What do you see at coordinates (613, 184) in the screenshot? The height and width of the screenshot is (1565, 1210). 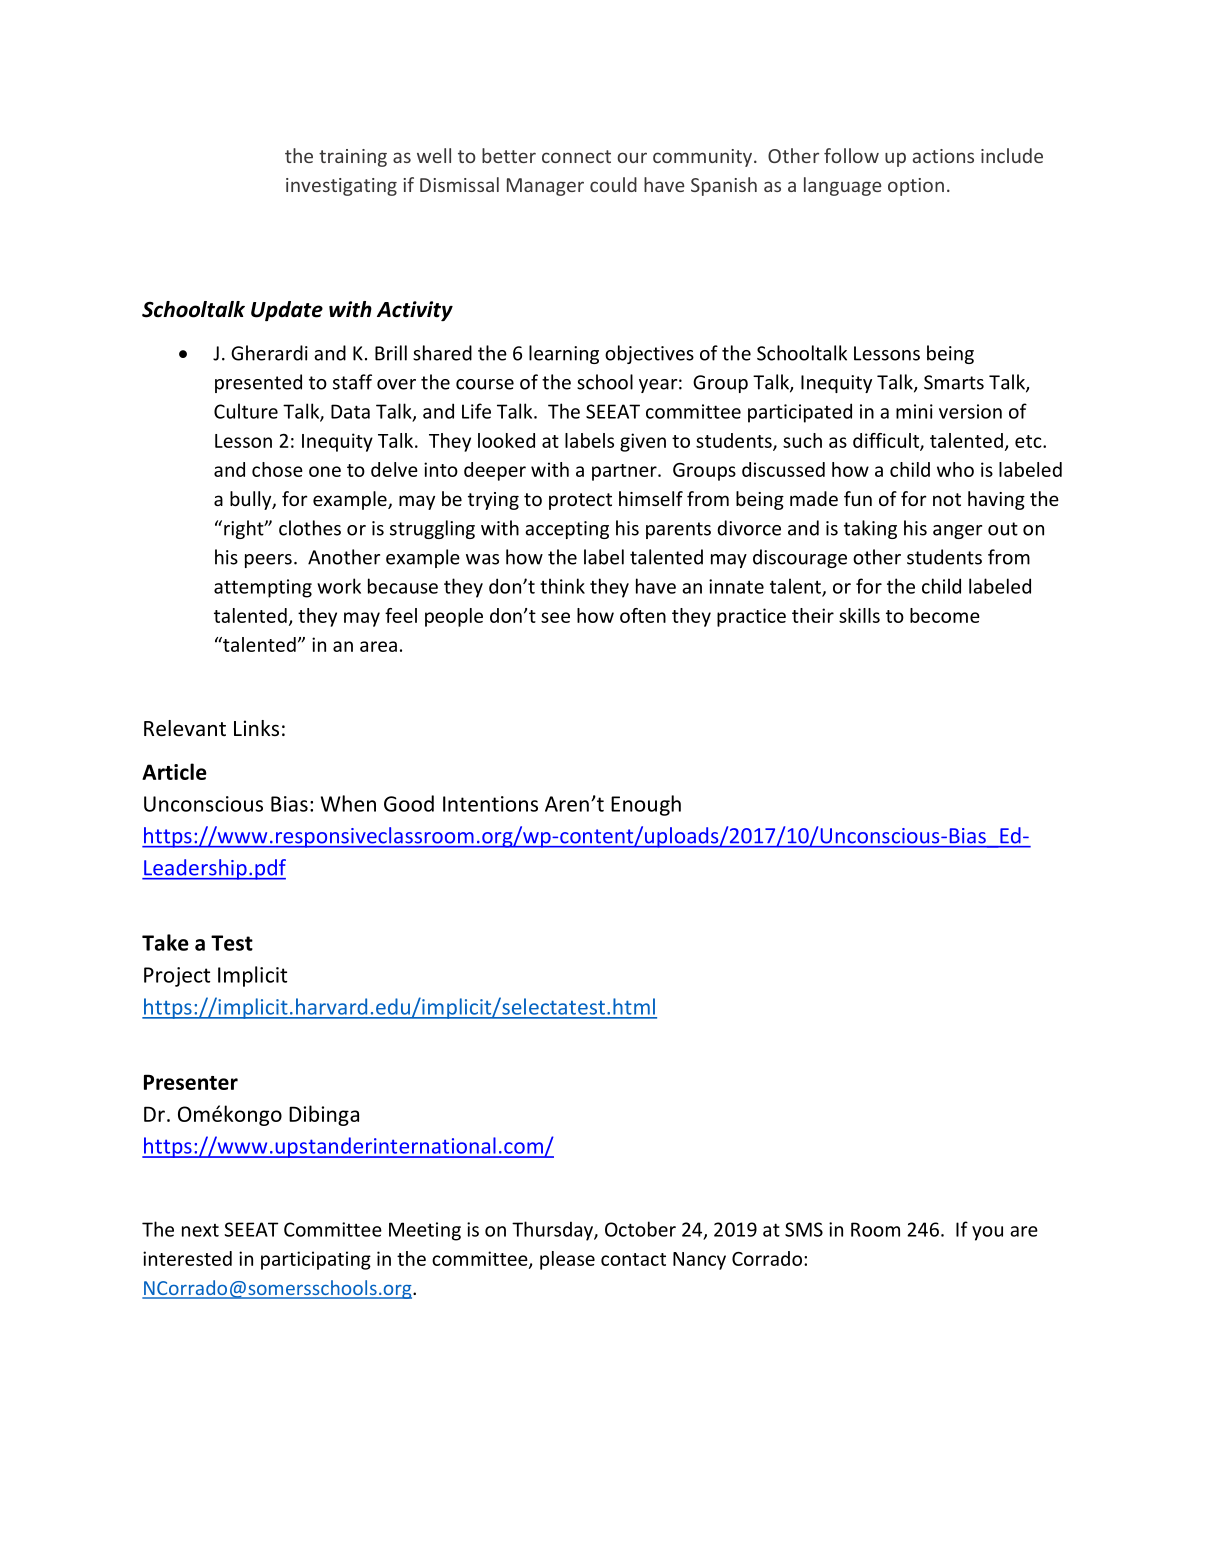 I see `could` at bounding box center [613, 184].
